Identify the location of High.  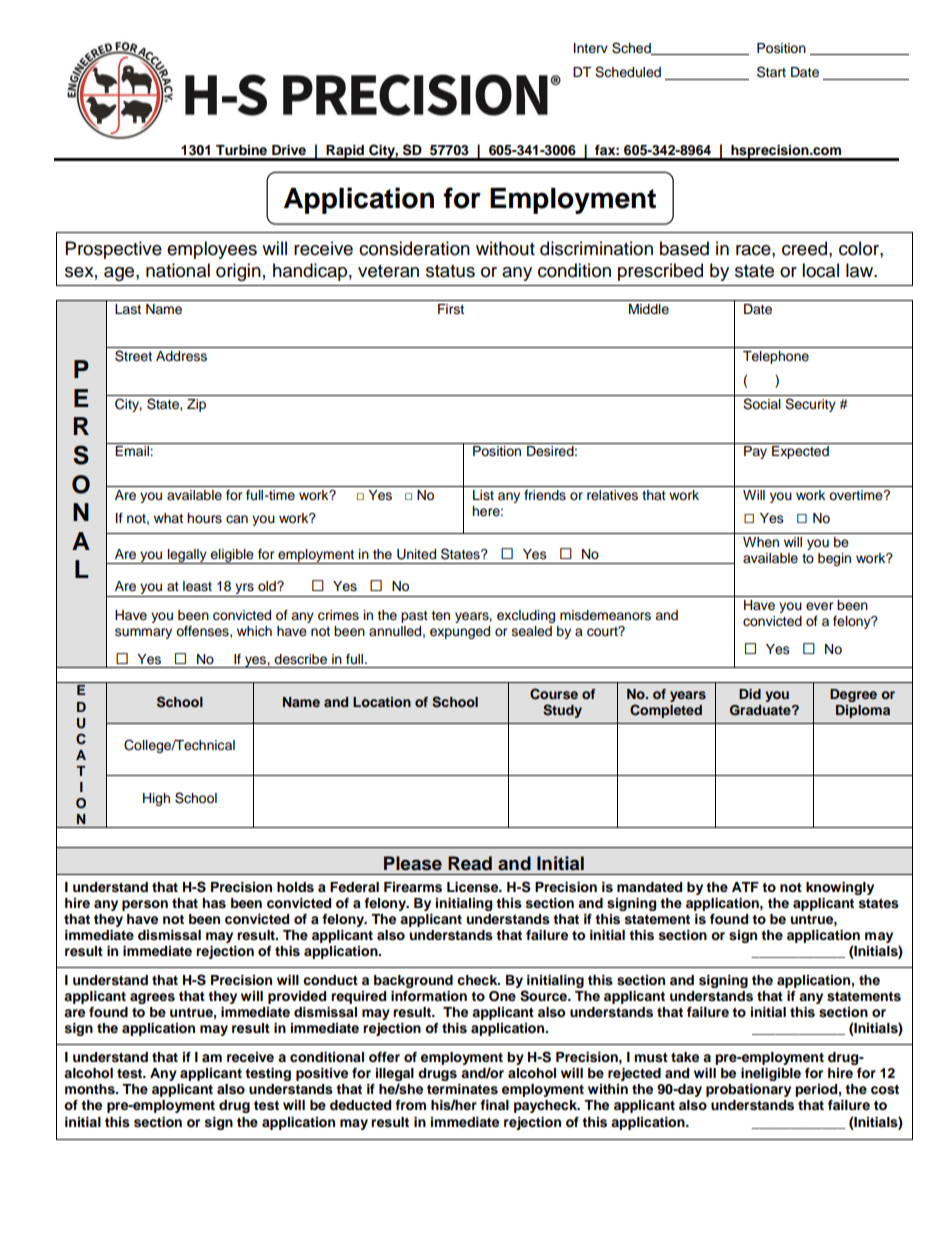
(156, 799).
